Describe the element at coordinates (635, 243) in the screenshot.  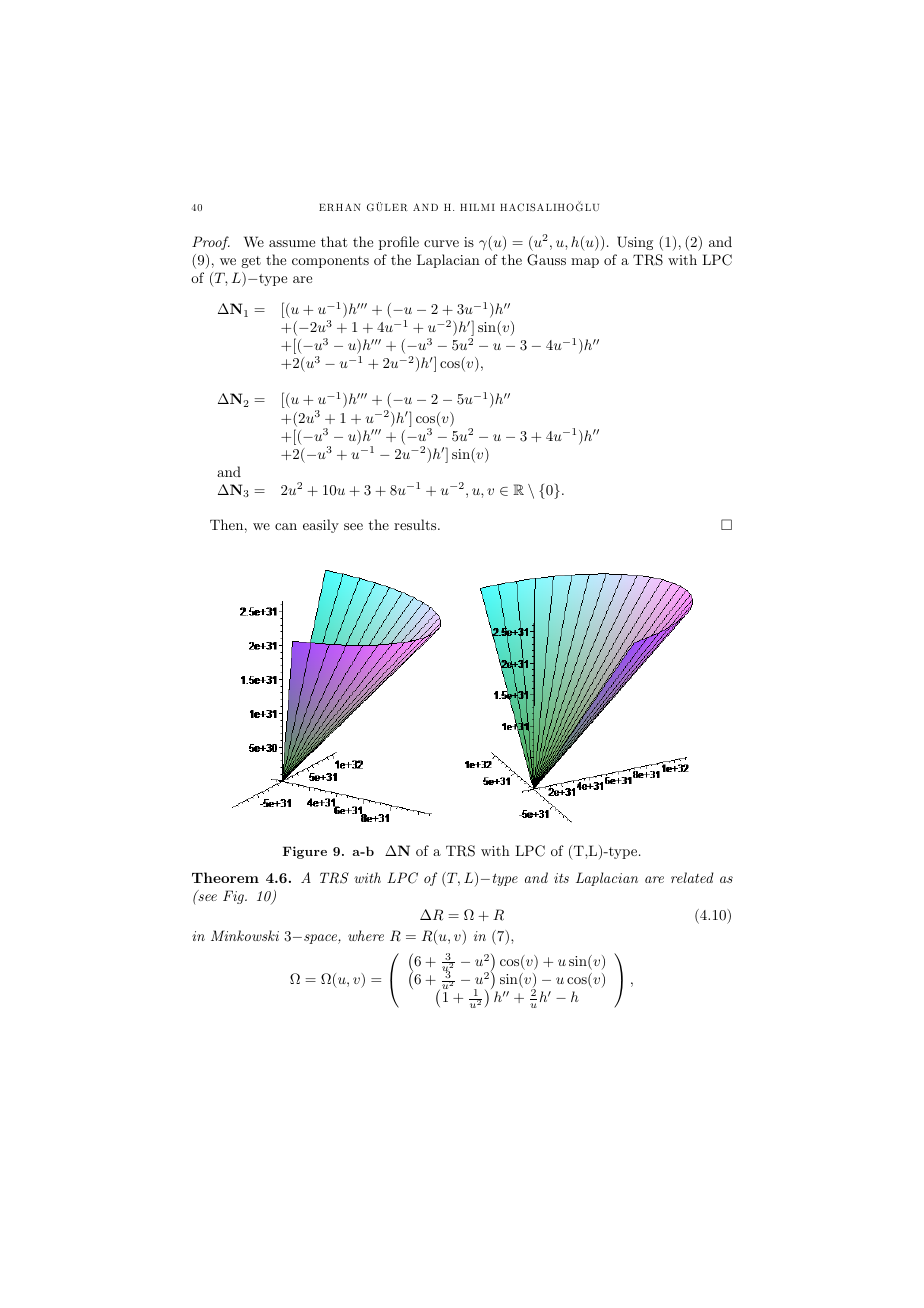
I see `Using` at that location.
